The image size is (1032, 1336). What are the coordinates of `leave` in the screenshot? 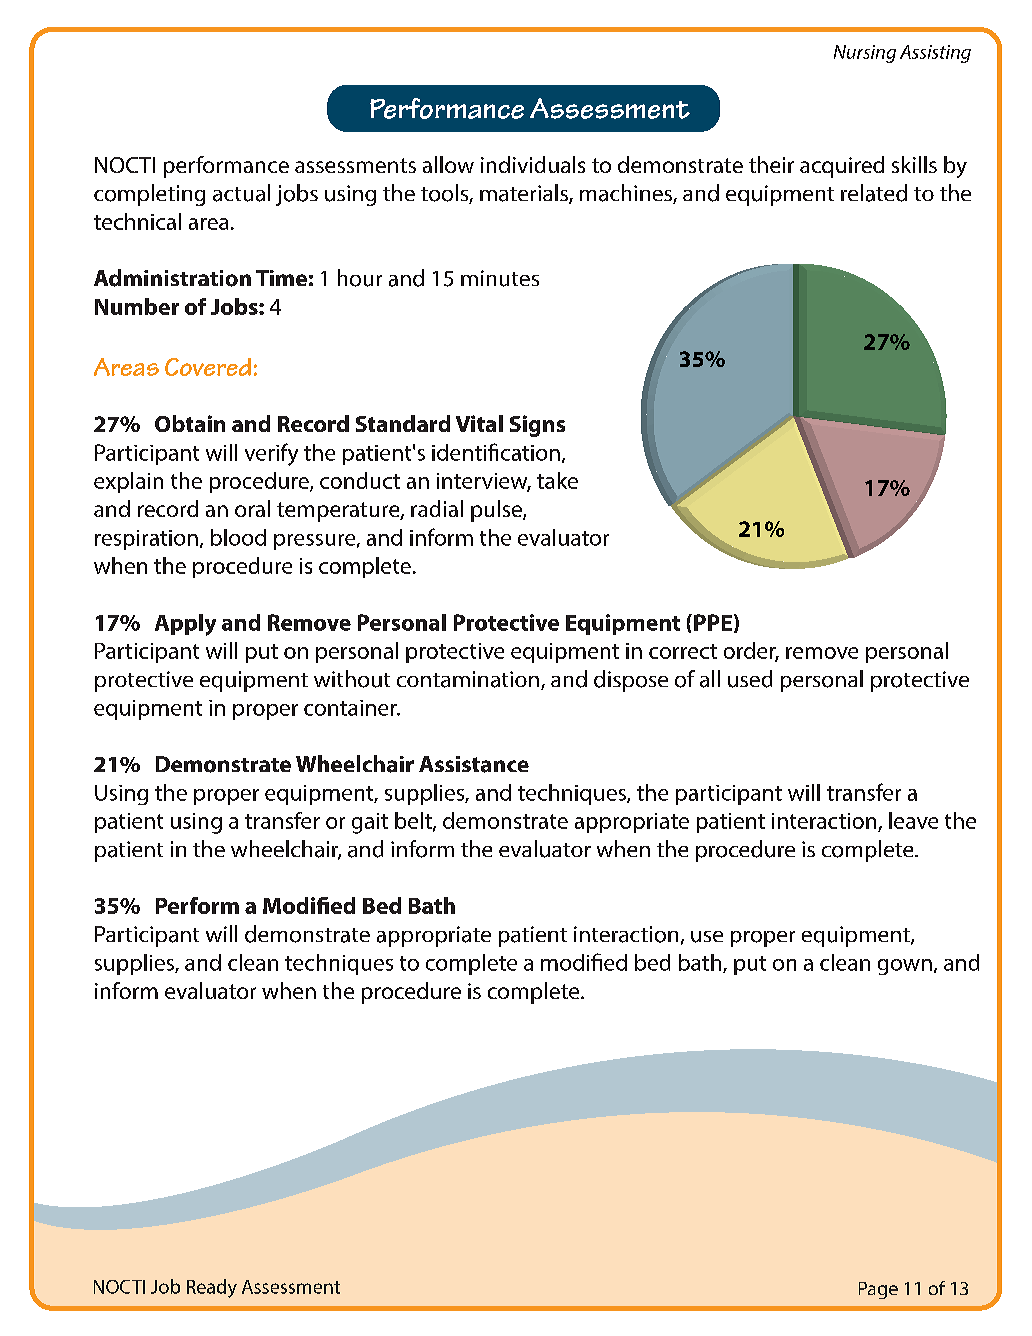 It's located at (913, 820).
